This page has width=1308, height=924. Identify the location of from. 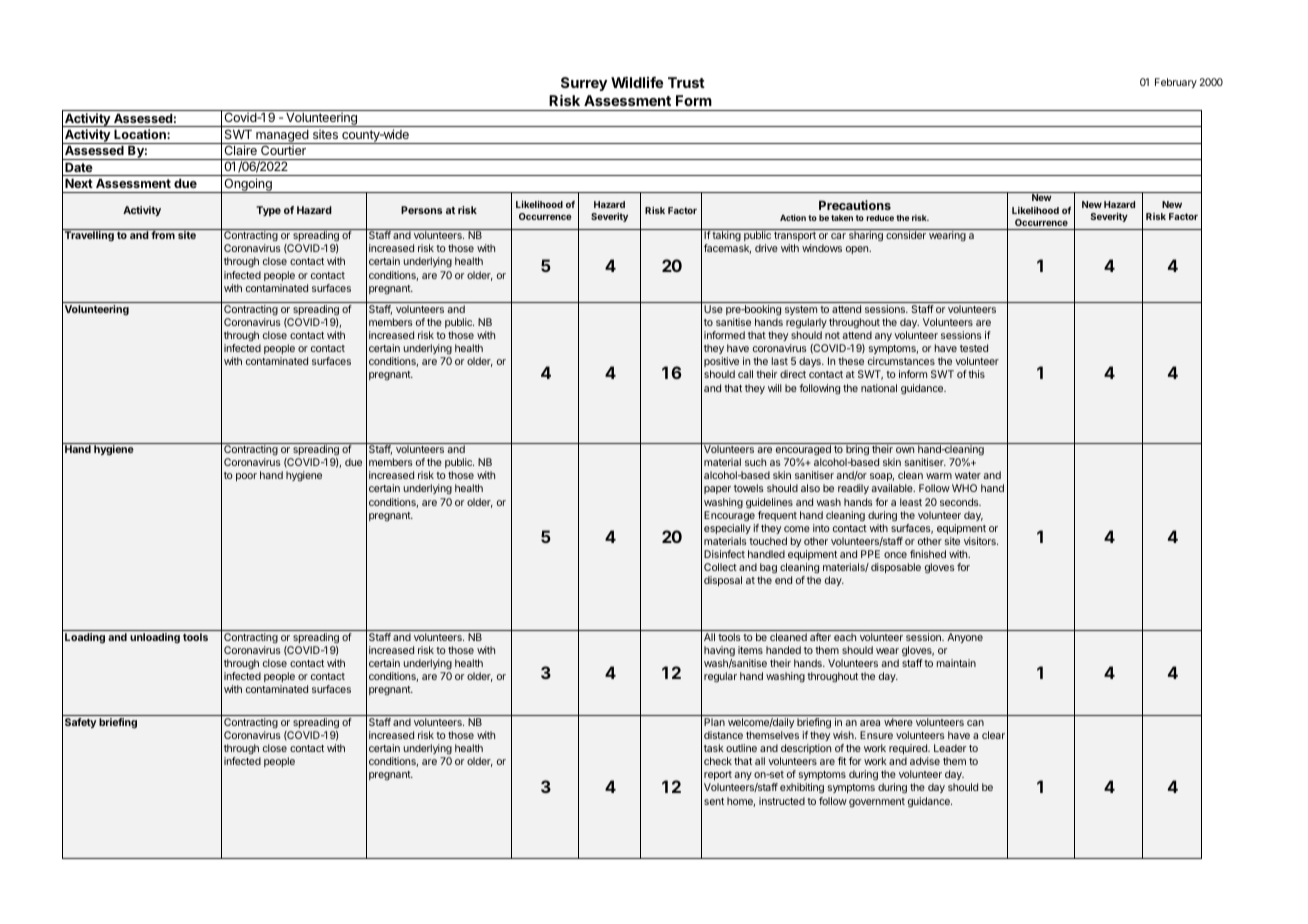
(163, 235).
